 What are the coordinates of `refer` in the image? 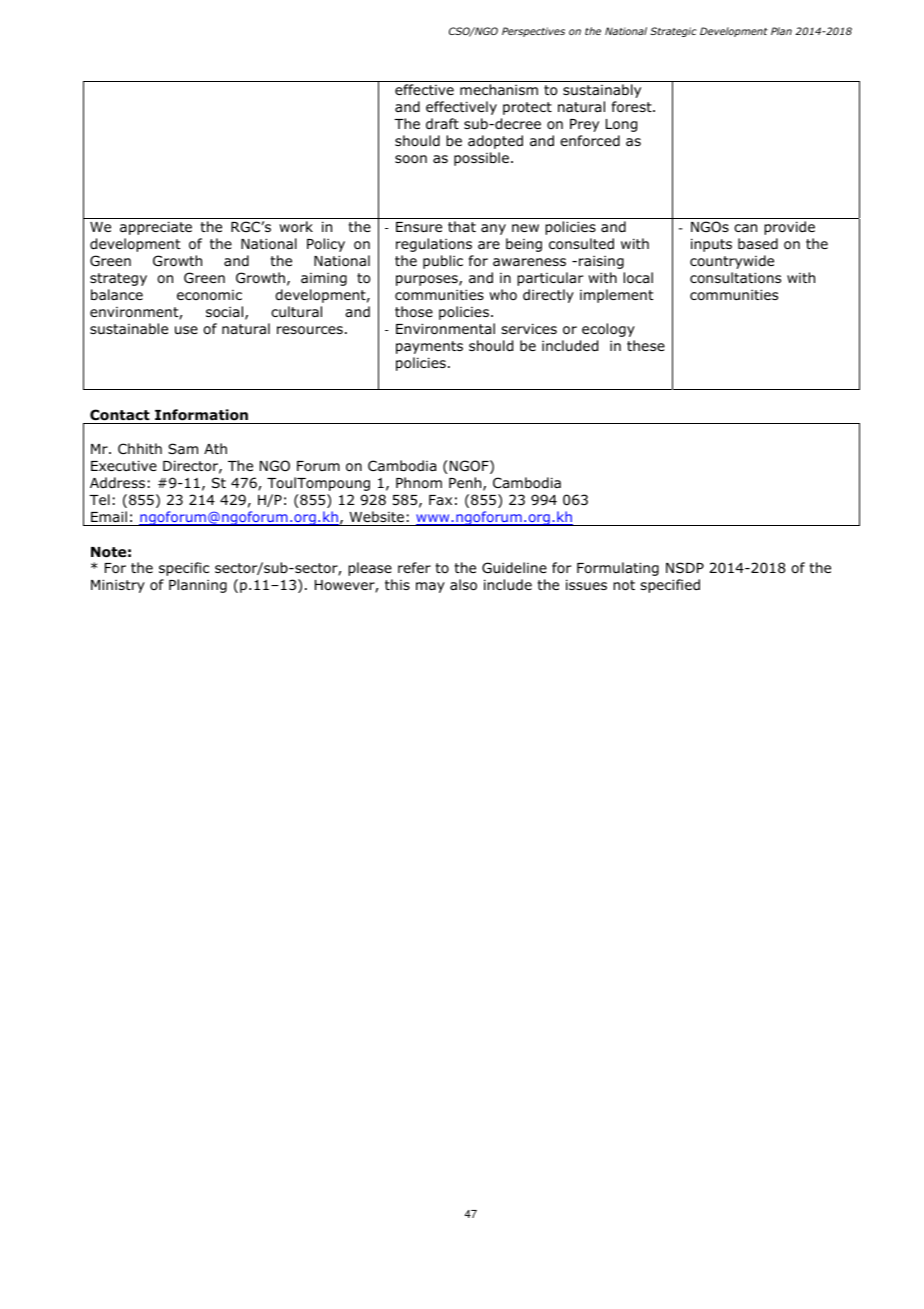 It's located at (414, 567).
